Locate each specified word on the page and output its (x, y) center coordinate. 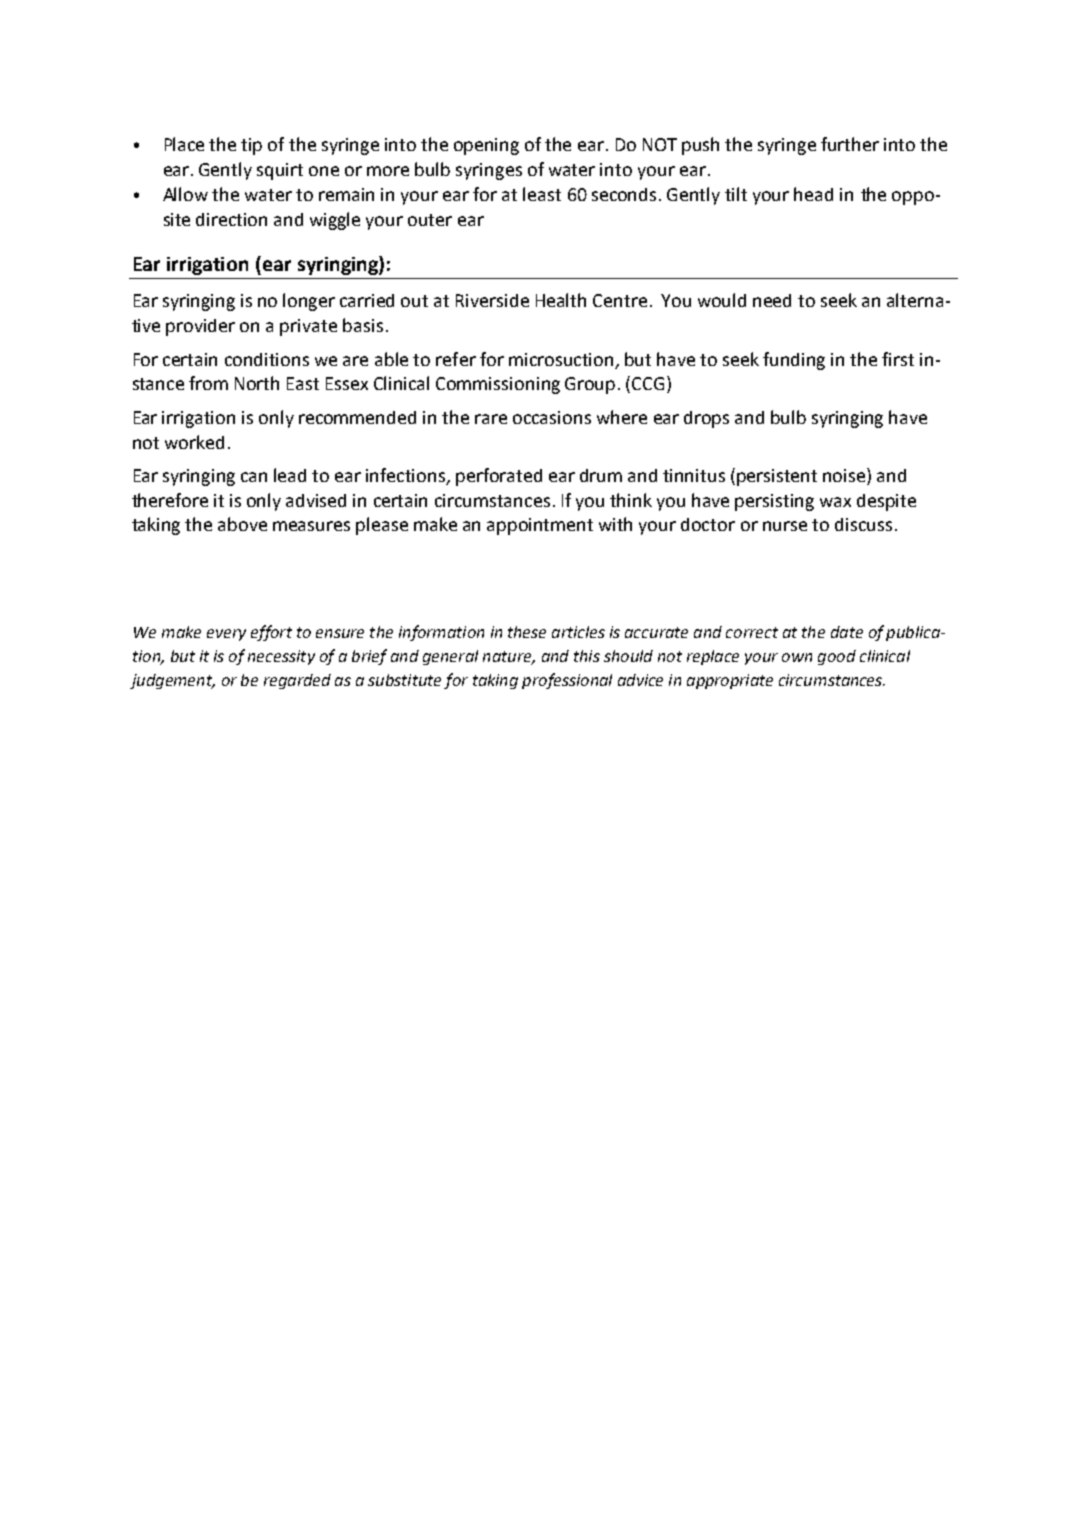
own (797, 657)
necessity (281, 657)
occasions (552, 417)
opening (486, 146)
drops (706, 419)
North (257, 383)
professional (567, 681)
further (850, 144)
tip (251, 146)
